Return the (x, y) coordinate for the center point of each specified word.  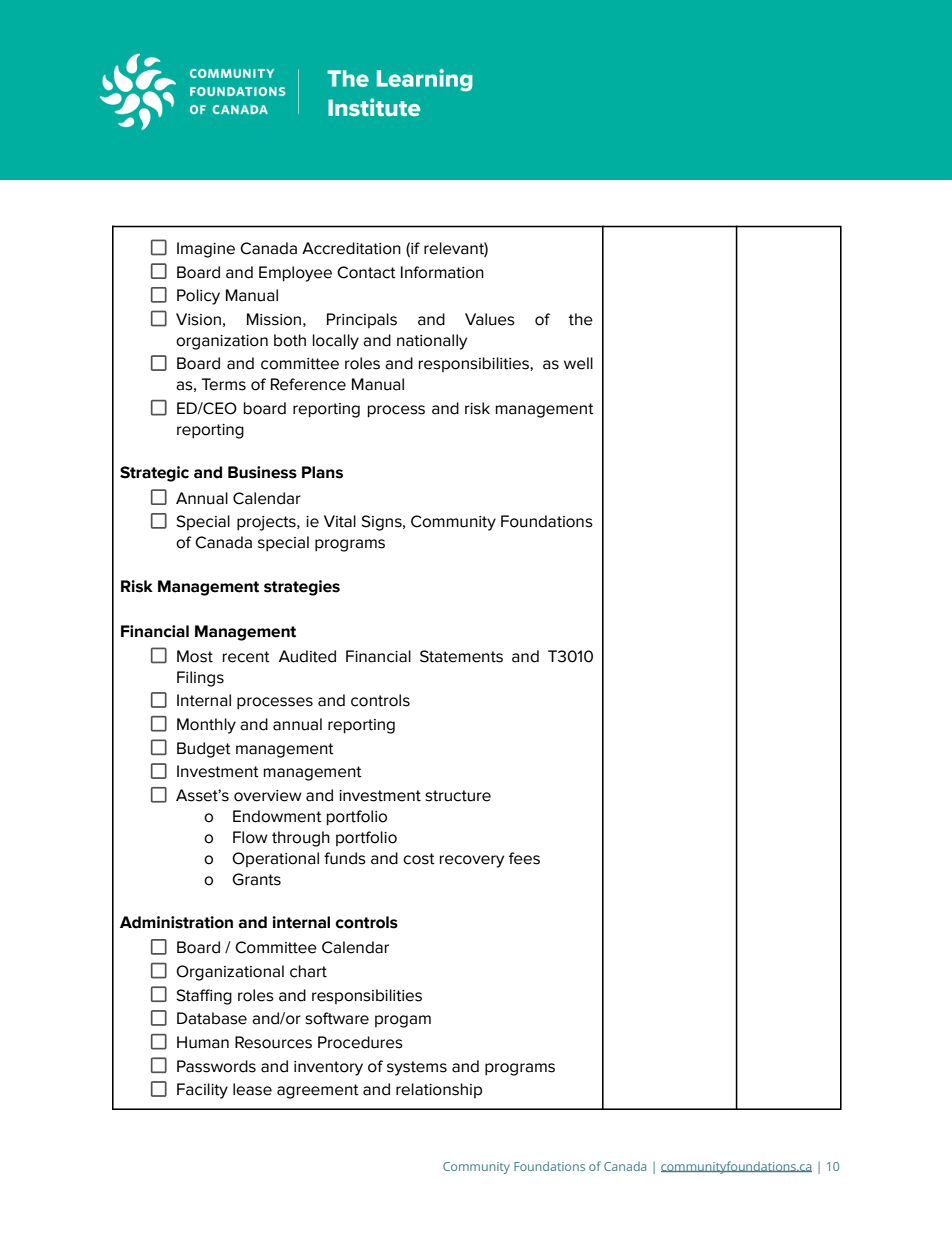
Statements (461, 656)
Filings (200, 679)
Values (490, 319)
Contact (366, 272)
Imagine (206, 250)
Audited (307, 656)
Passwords (216, 1066)
